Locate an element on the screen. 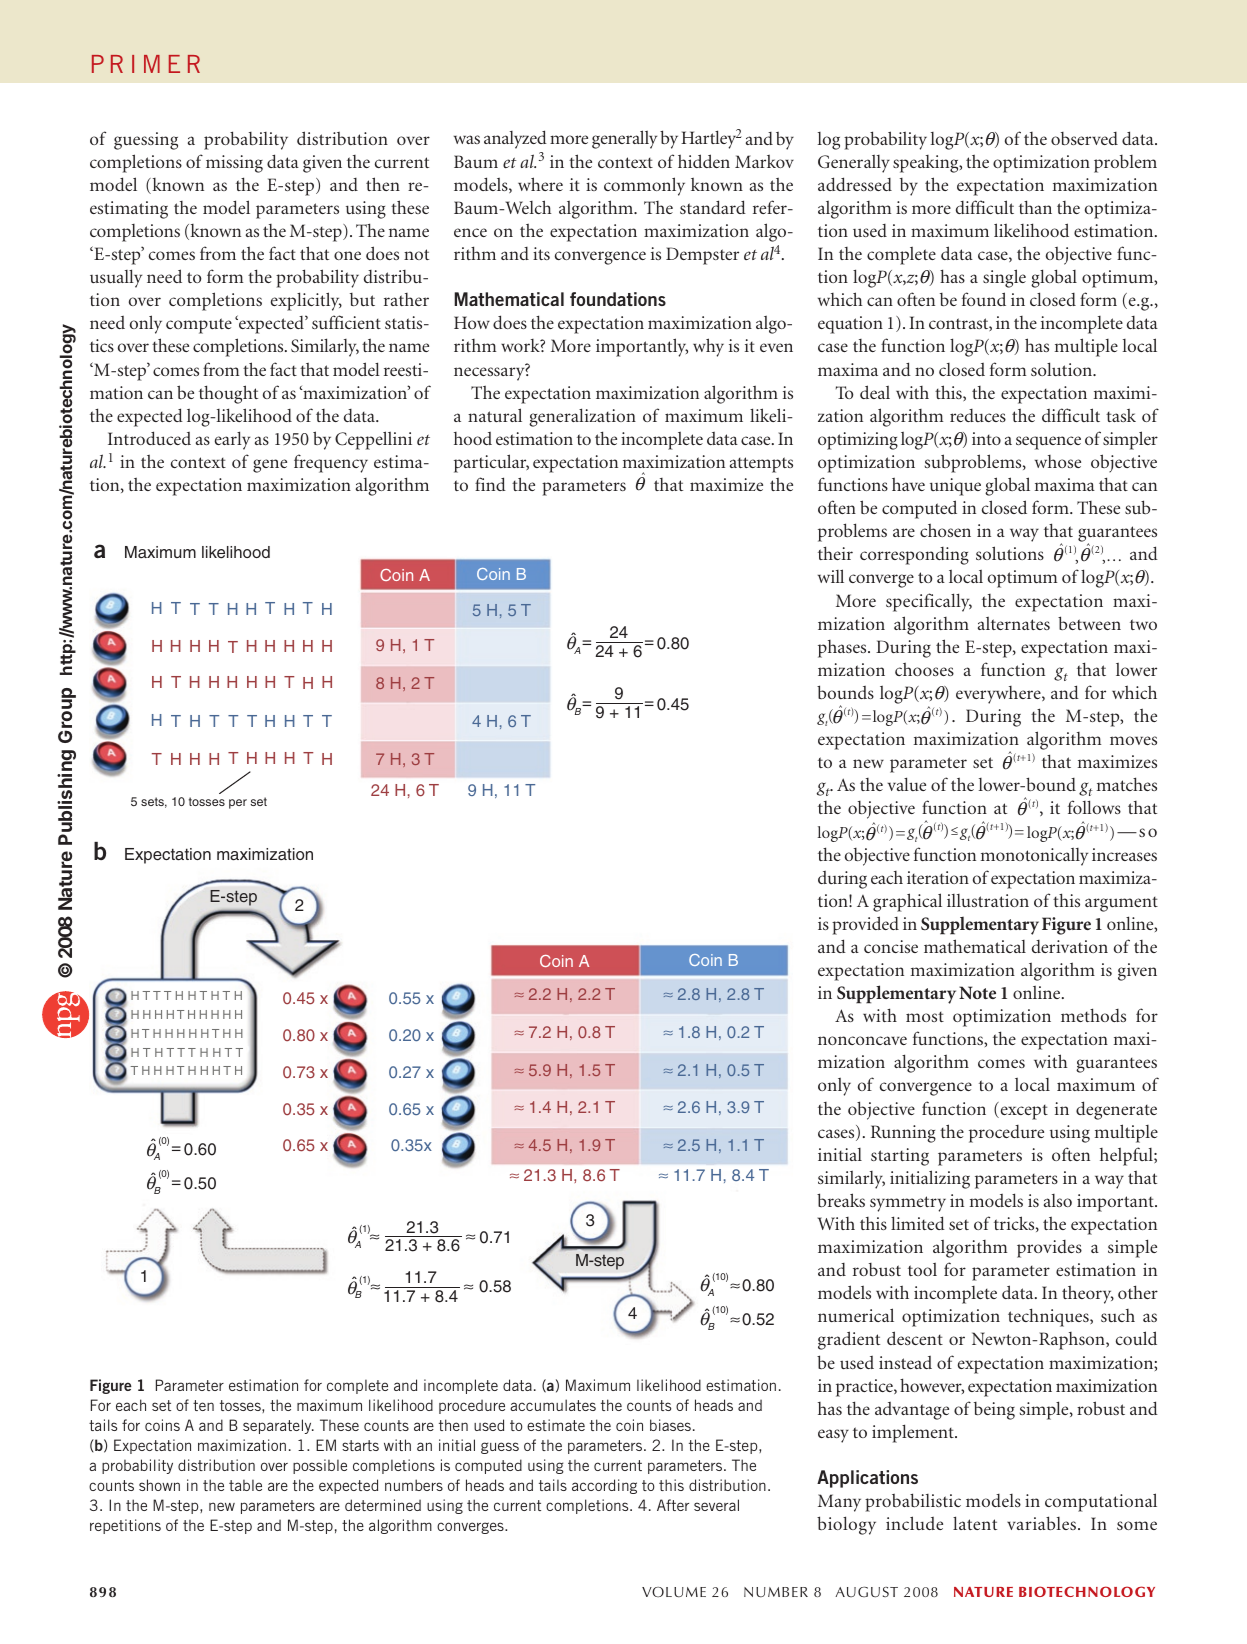 The width and height of the screenshot is (1247, 1644). monotonically is located at coordinates (1034, 857).
